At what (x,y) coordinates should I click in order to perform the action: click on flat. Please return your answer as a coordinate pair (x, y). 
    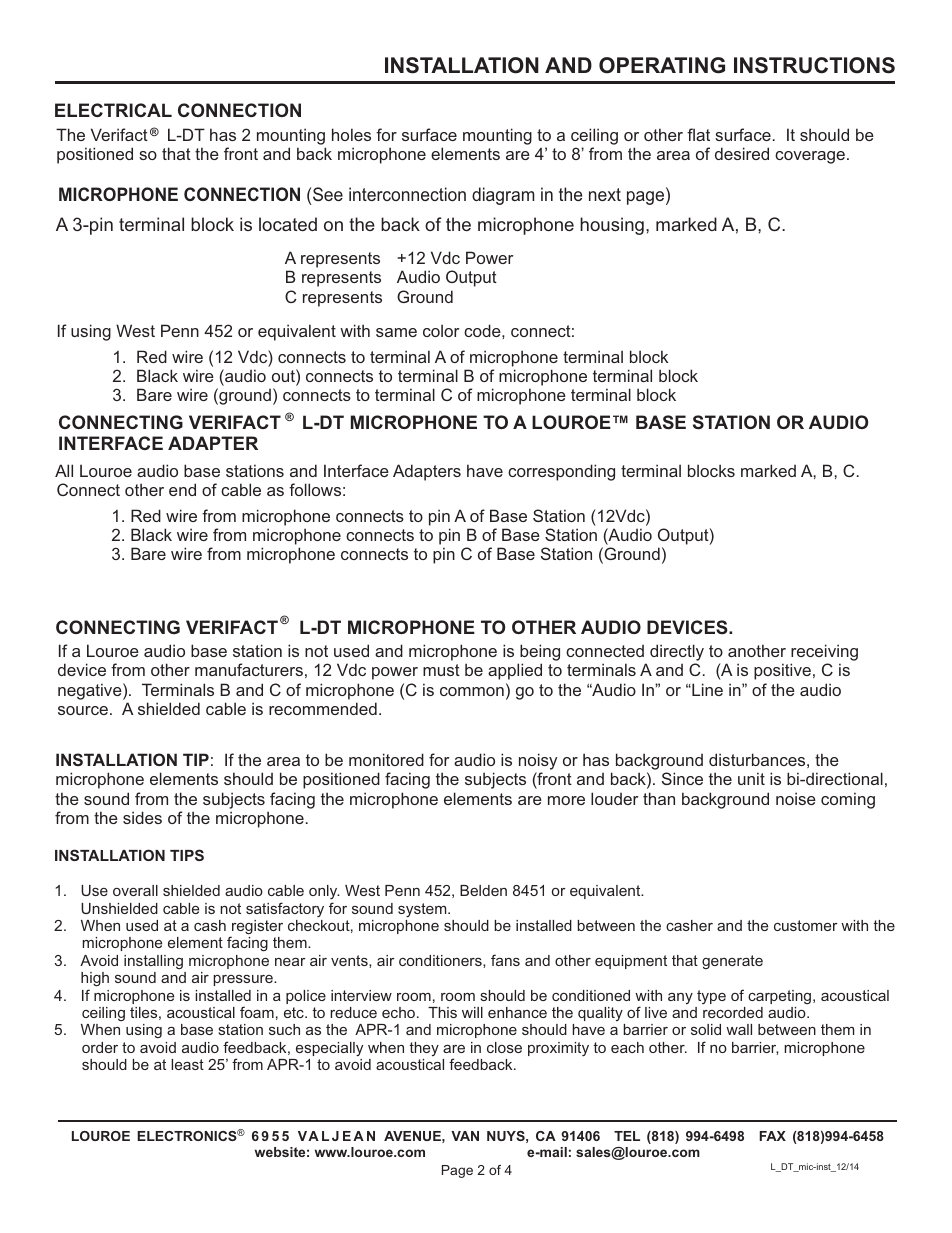
    Looking at the image, I should click on (698, 134).
